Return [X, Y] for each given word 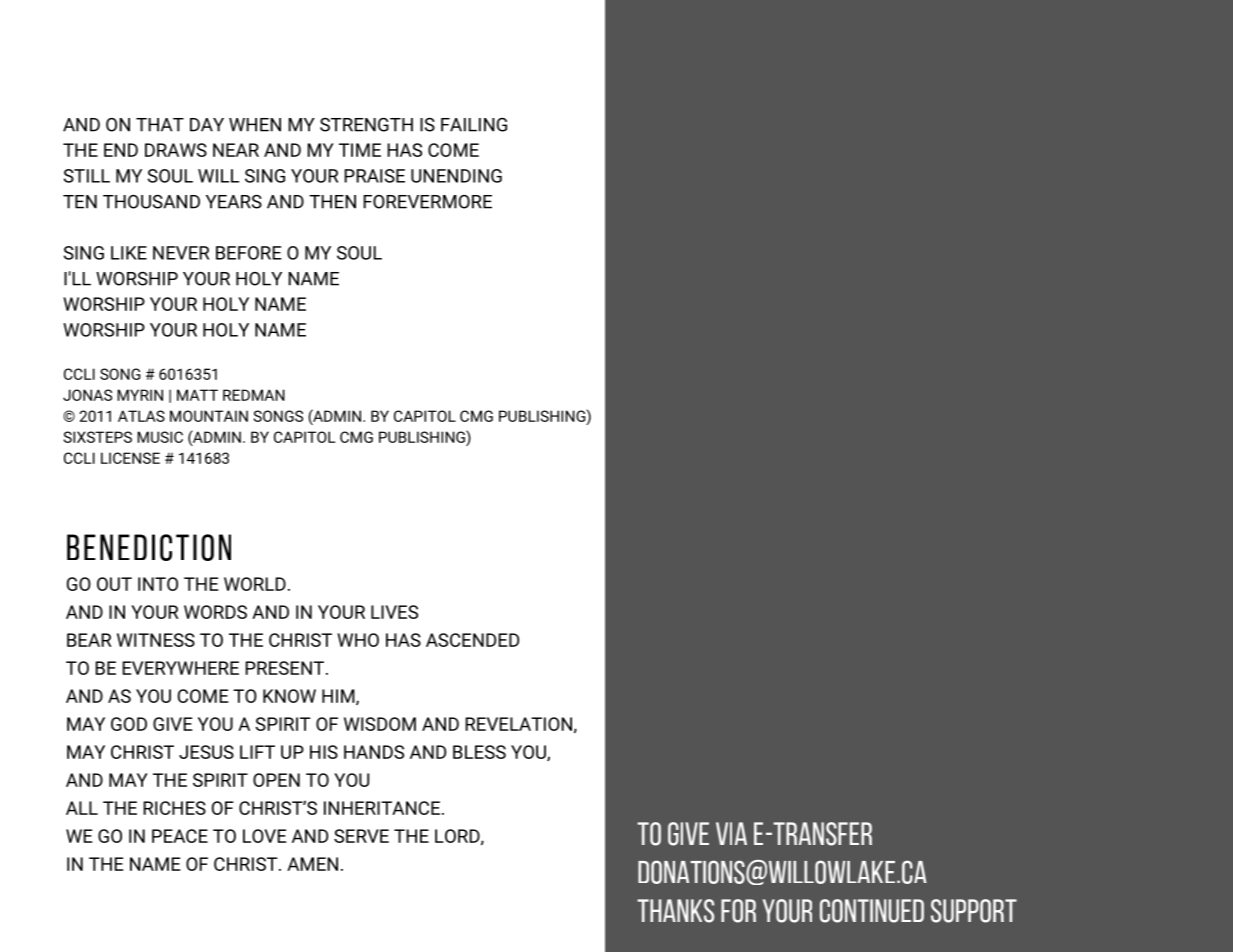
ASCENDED [472, 640]
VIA [731, 833]
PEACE [180, 836]
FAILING [474, 125]
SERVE [361, 836]
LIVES [394, 612]
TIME [360, 150]
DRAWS [176, 150]
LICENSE [130, 458]
